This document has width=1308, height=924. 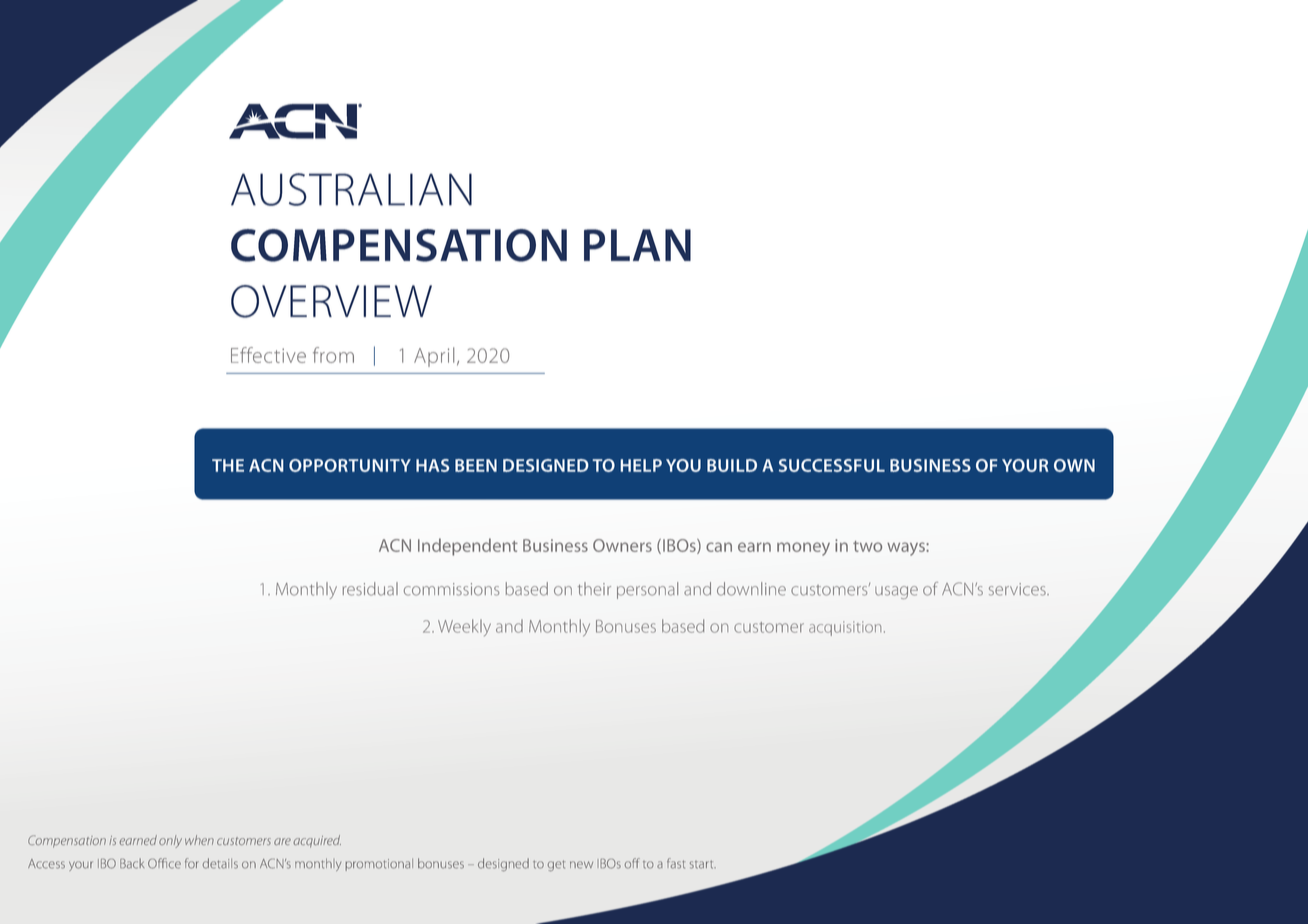 What do you see at coordinates (170, 841) in the document?
I see `only` at bounding box center [170, 841].
